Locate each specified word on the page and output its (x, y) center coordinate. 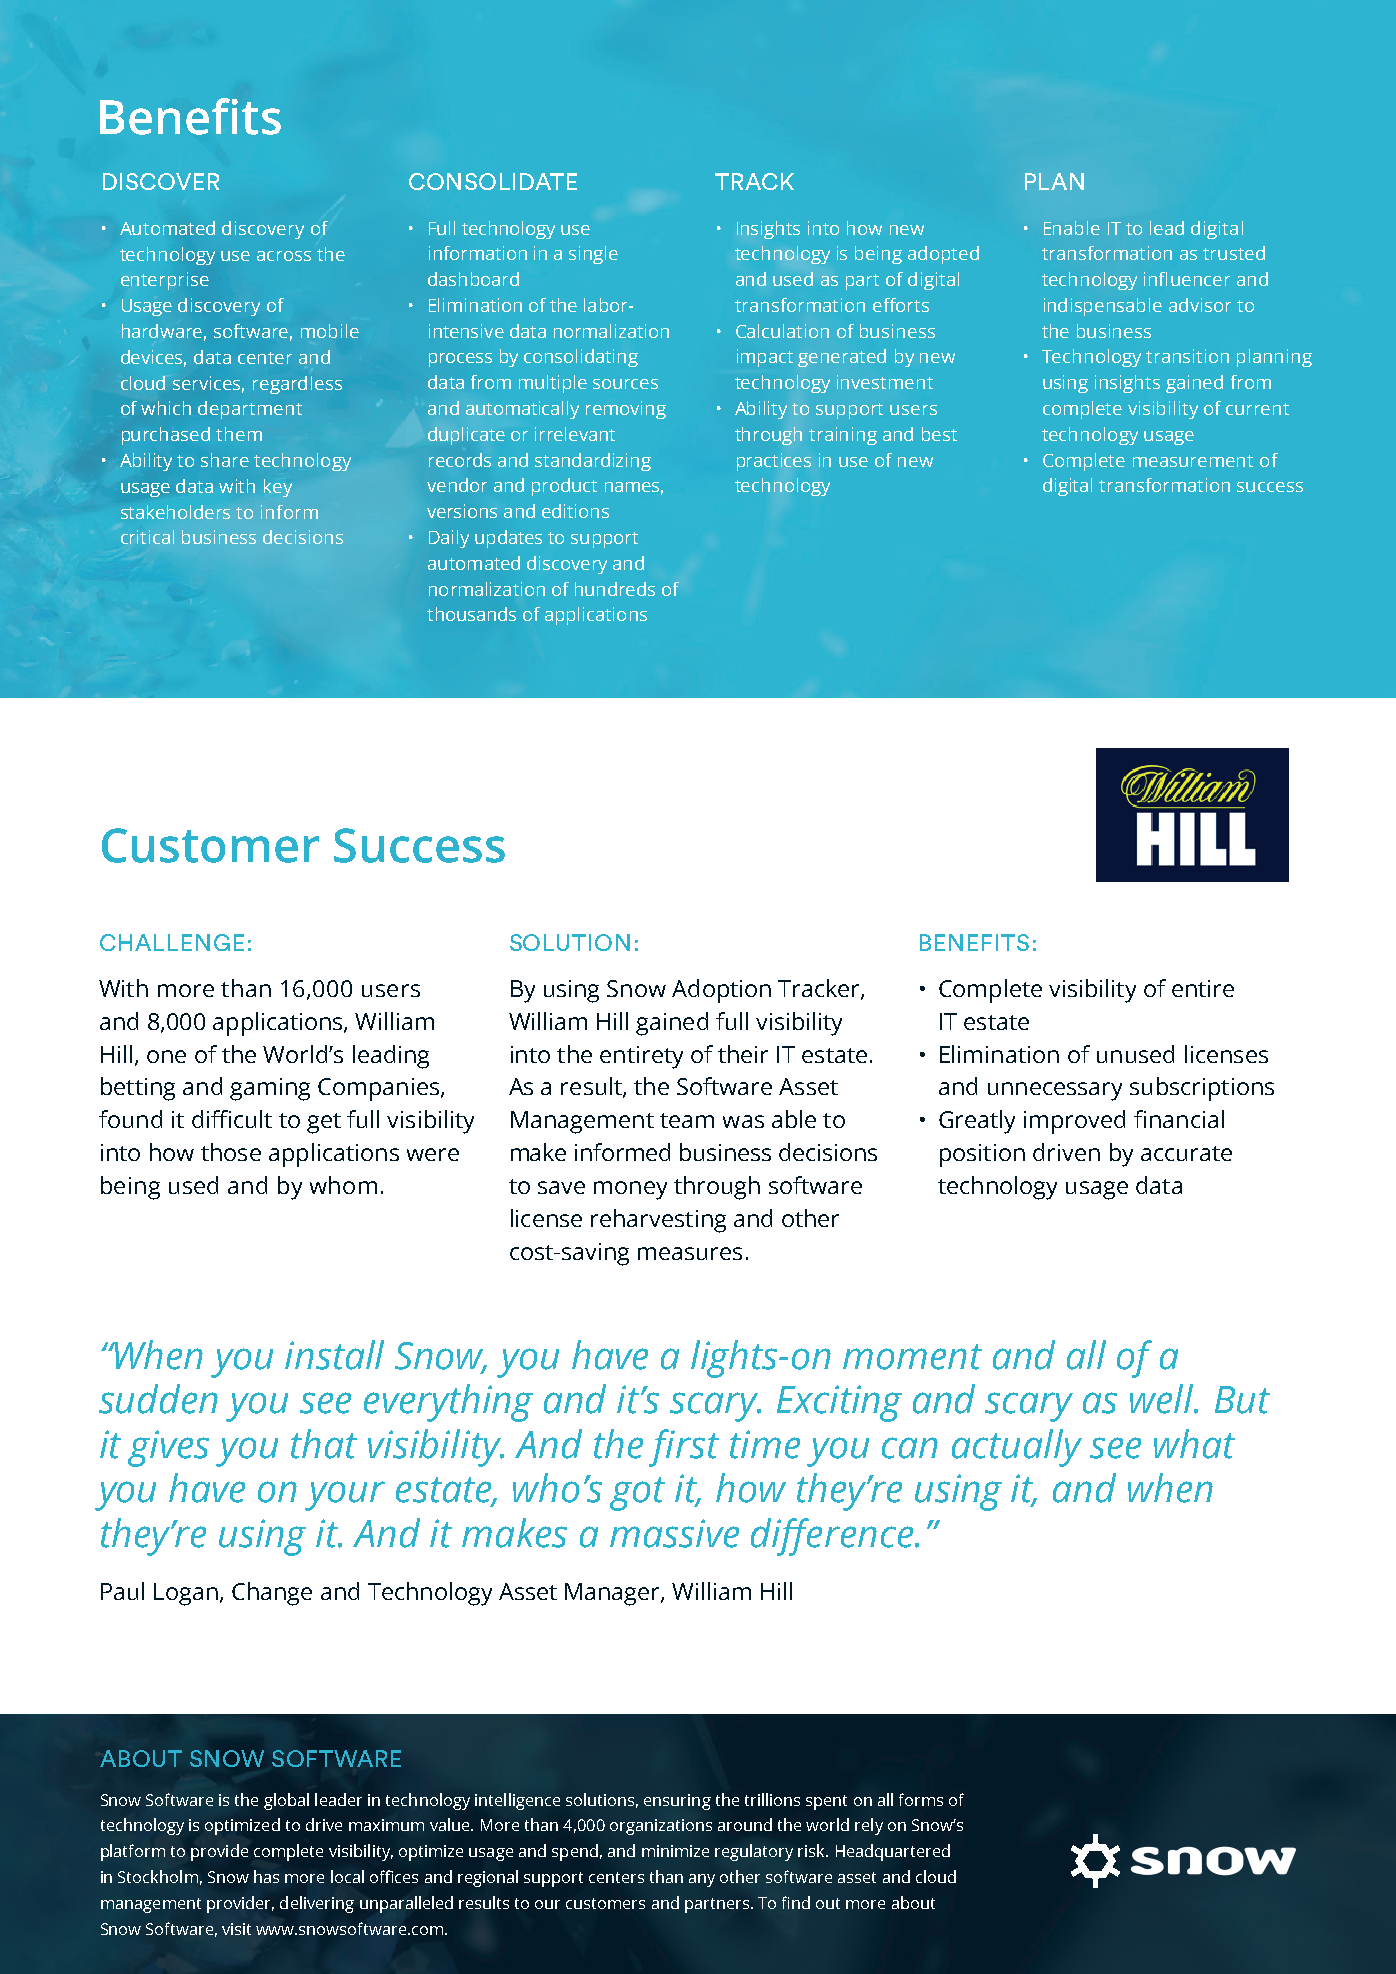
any (702, 1880)
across (284, 256)
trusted (1234, 253)
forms (921, 1799)
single (593, 255)
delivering (317, 1904)
